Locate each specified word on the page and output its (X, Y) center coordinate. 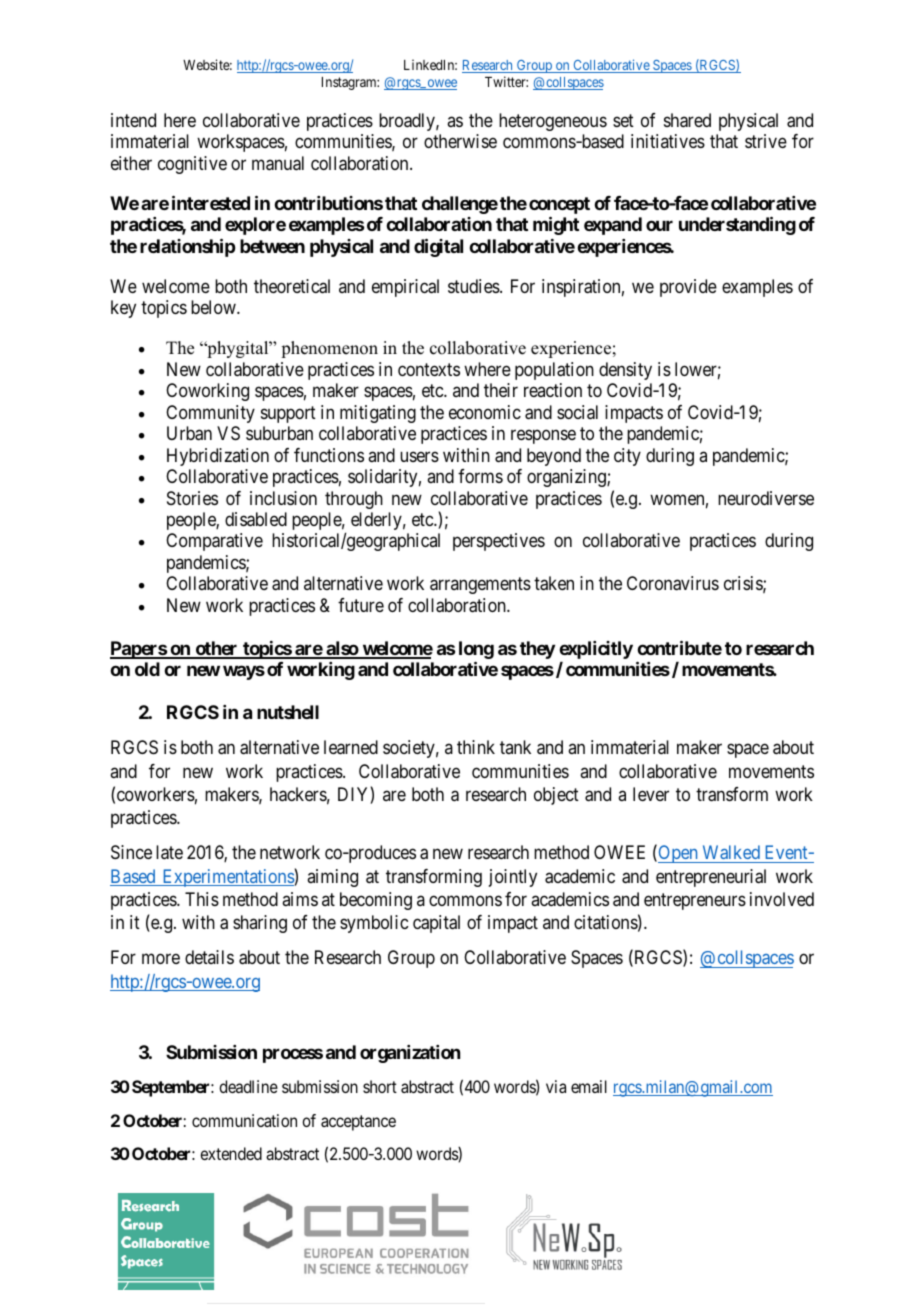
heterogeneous (553, 122)
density (625, 371)
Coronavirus (673, 583)
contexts (429, 369)
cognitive (192, 165)
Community (210, 414)
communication (244, 1120)
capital (436, 924)
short (380, 1086)
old (147, 669)
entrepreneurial (711, 878)
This (202, 899)
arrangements (480, 586)
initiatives (668, 141)
